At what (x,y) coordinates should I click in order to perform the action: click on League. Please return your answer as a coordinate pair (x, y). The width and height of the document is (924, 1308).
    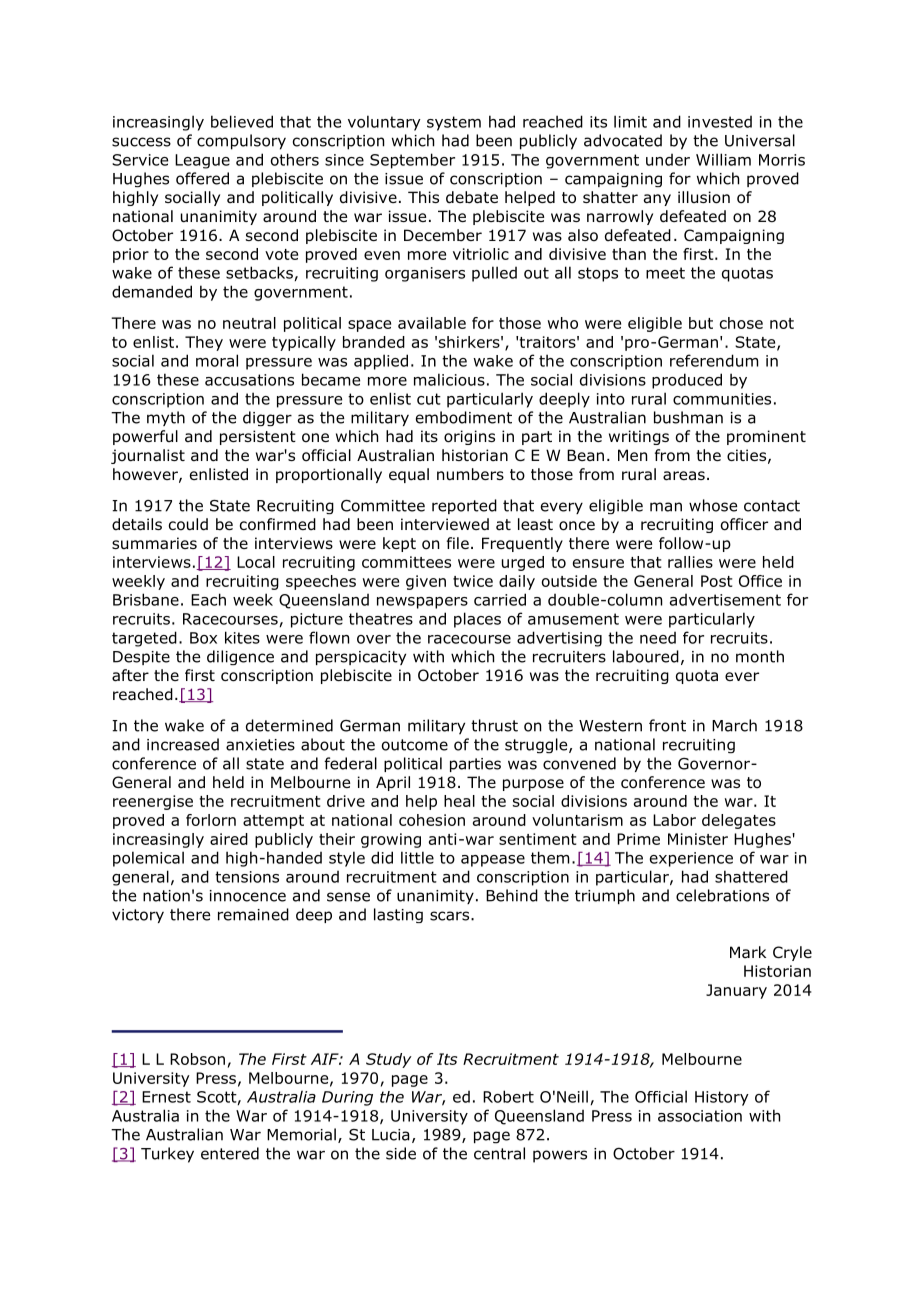
    Looking at the image, I should click on (202, 161).
